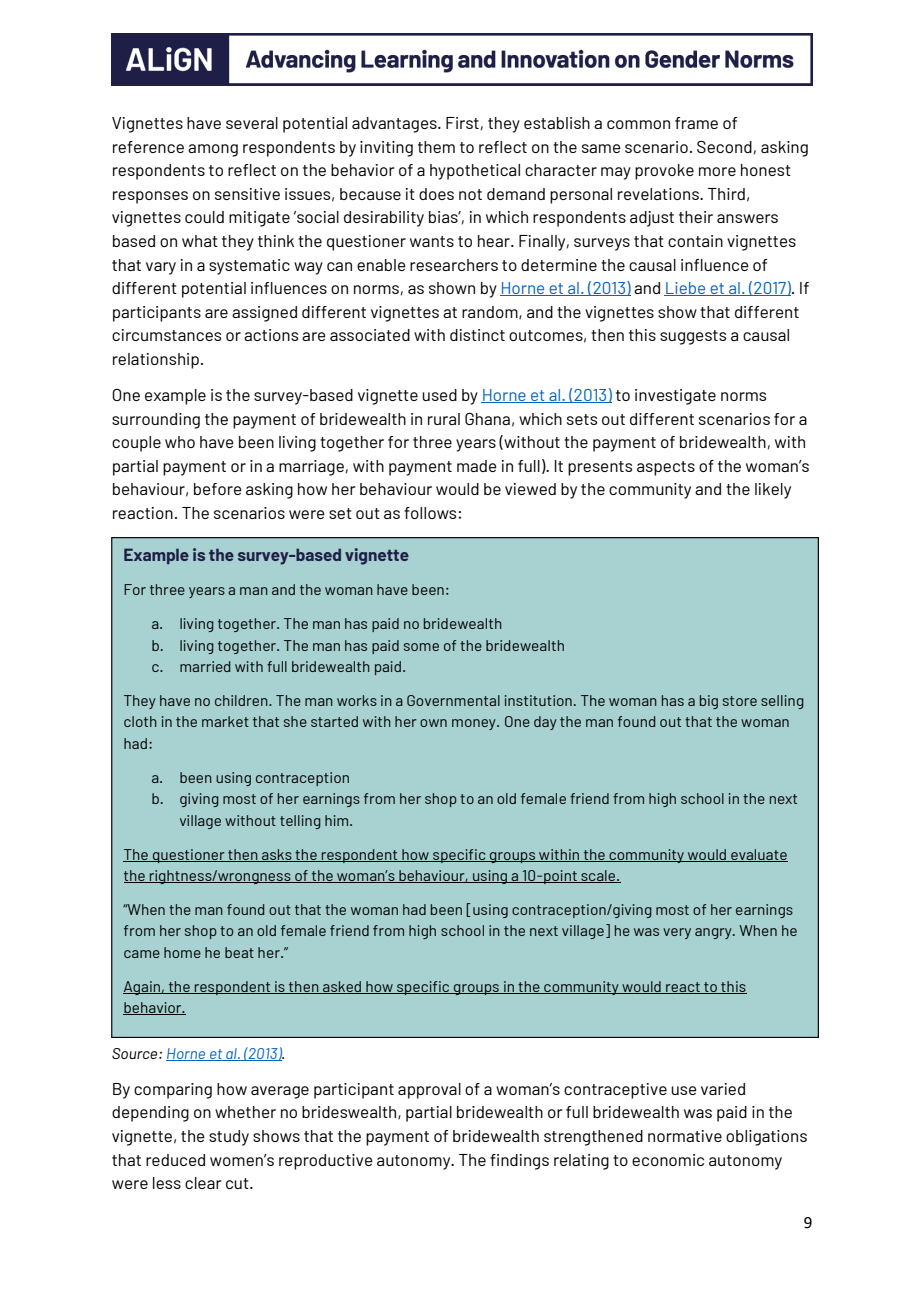 The image size is (924, 1308). I want to click on before, so click(218, 489).
